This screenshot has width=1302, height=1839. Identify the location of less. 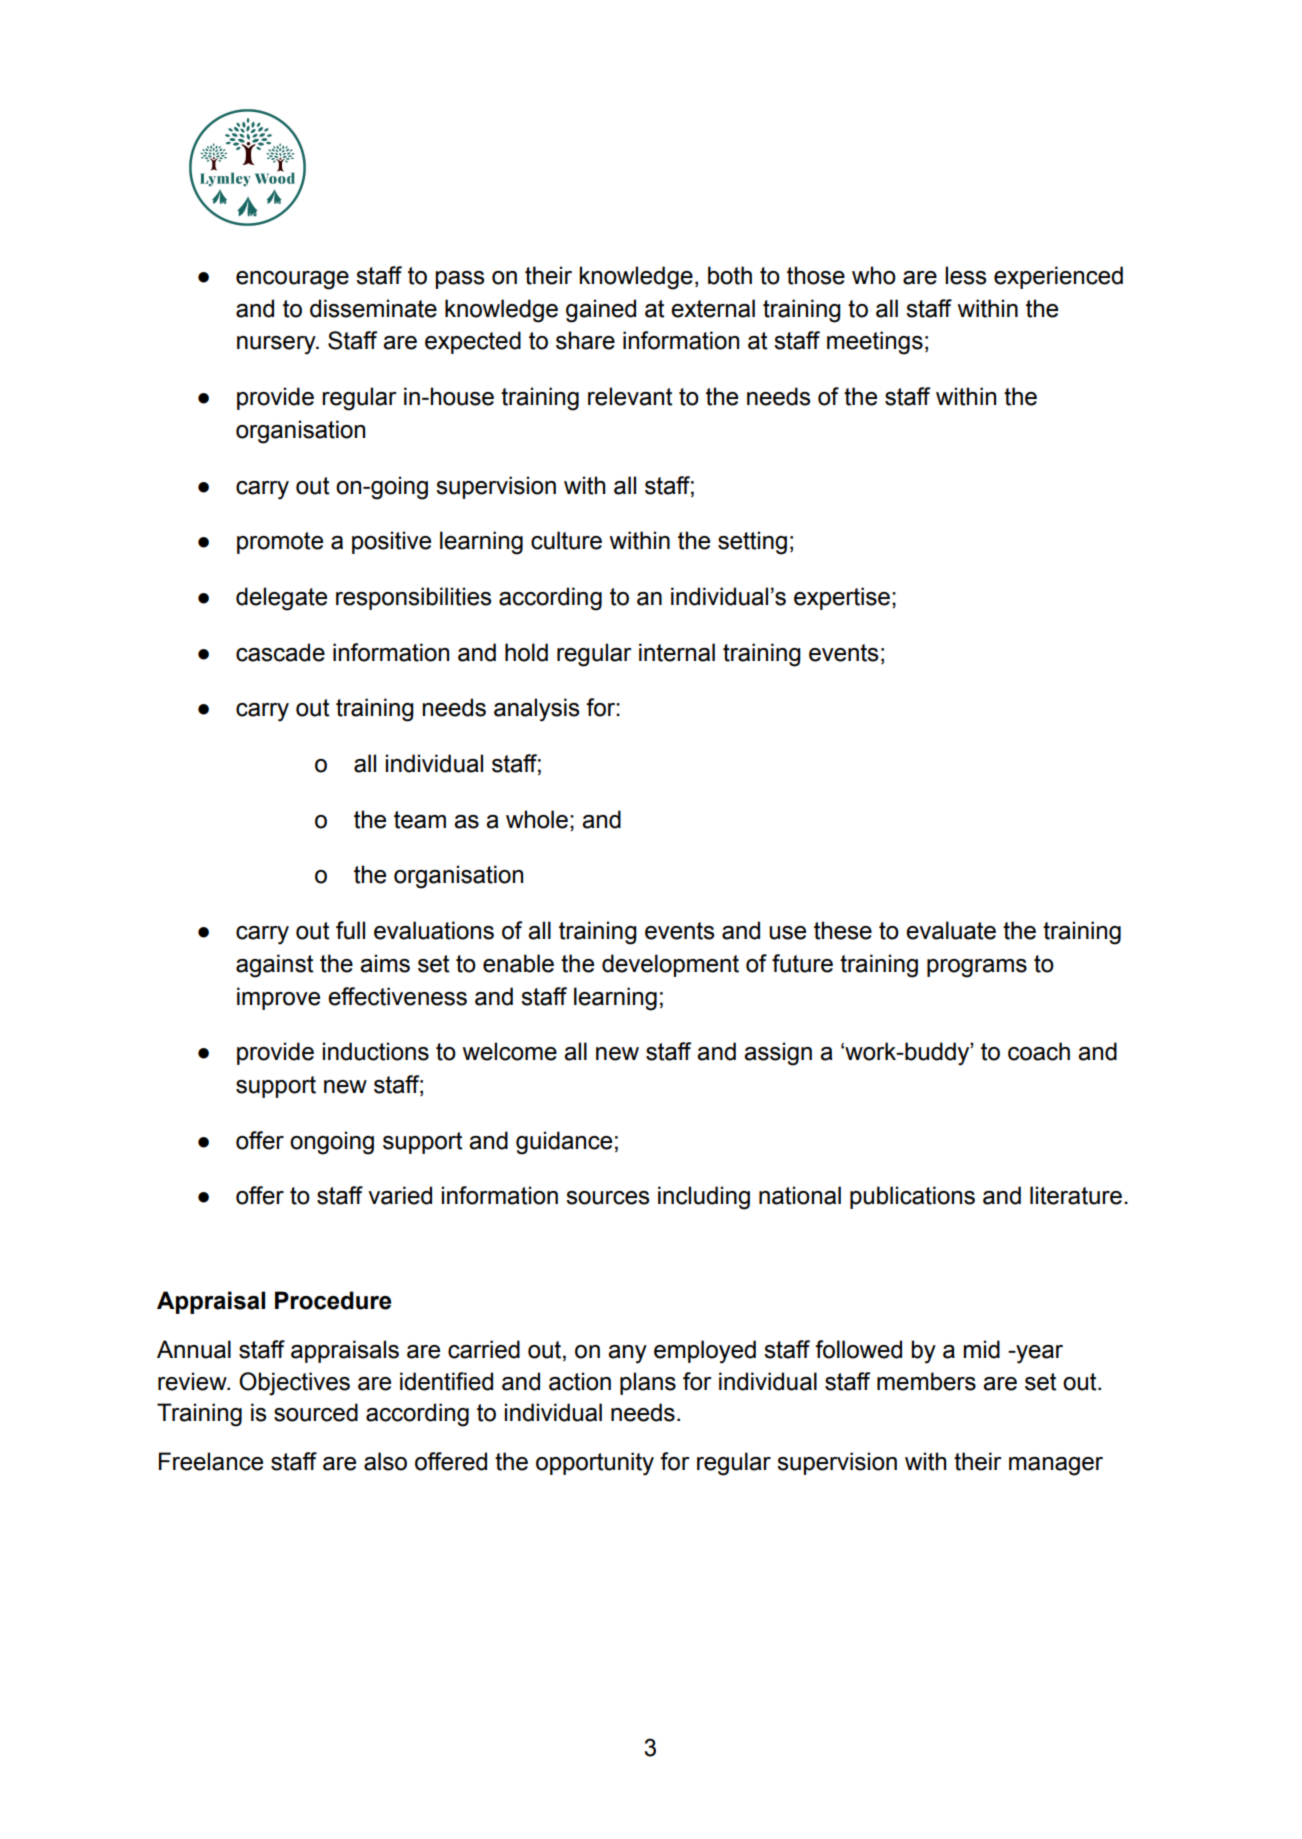
(965, 275).
